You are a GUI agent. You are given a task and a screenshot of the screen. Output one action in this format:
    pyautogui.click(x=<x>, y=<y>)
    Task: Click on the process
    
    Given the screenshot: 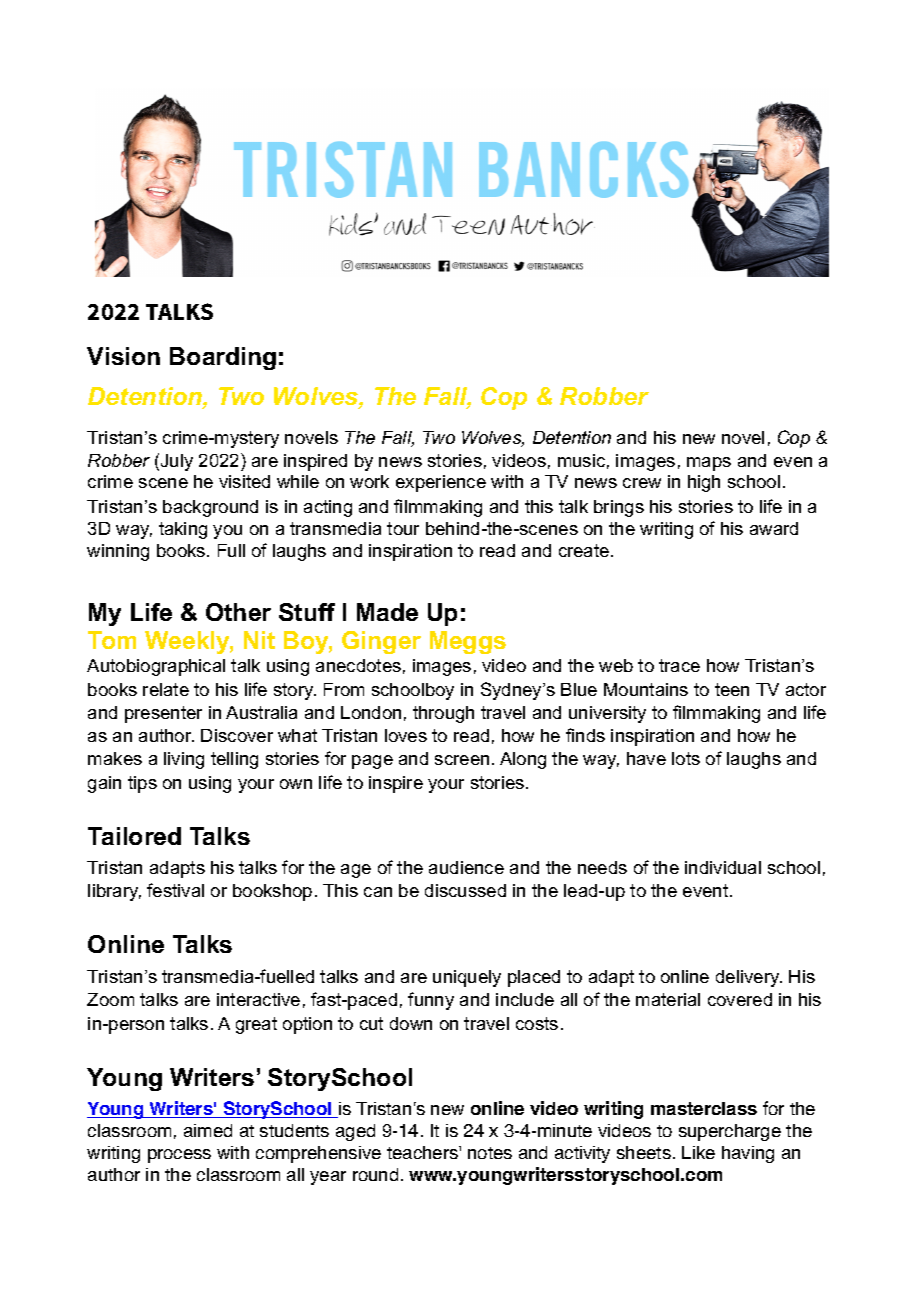 What is the action you would take?
    pyautogui.click(x=179, y=1156)
